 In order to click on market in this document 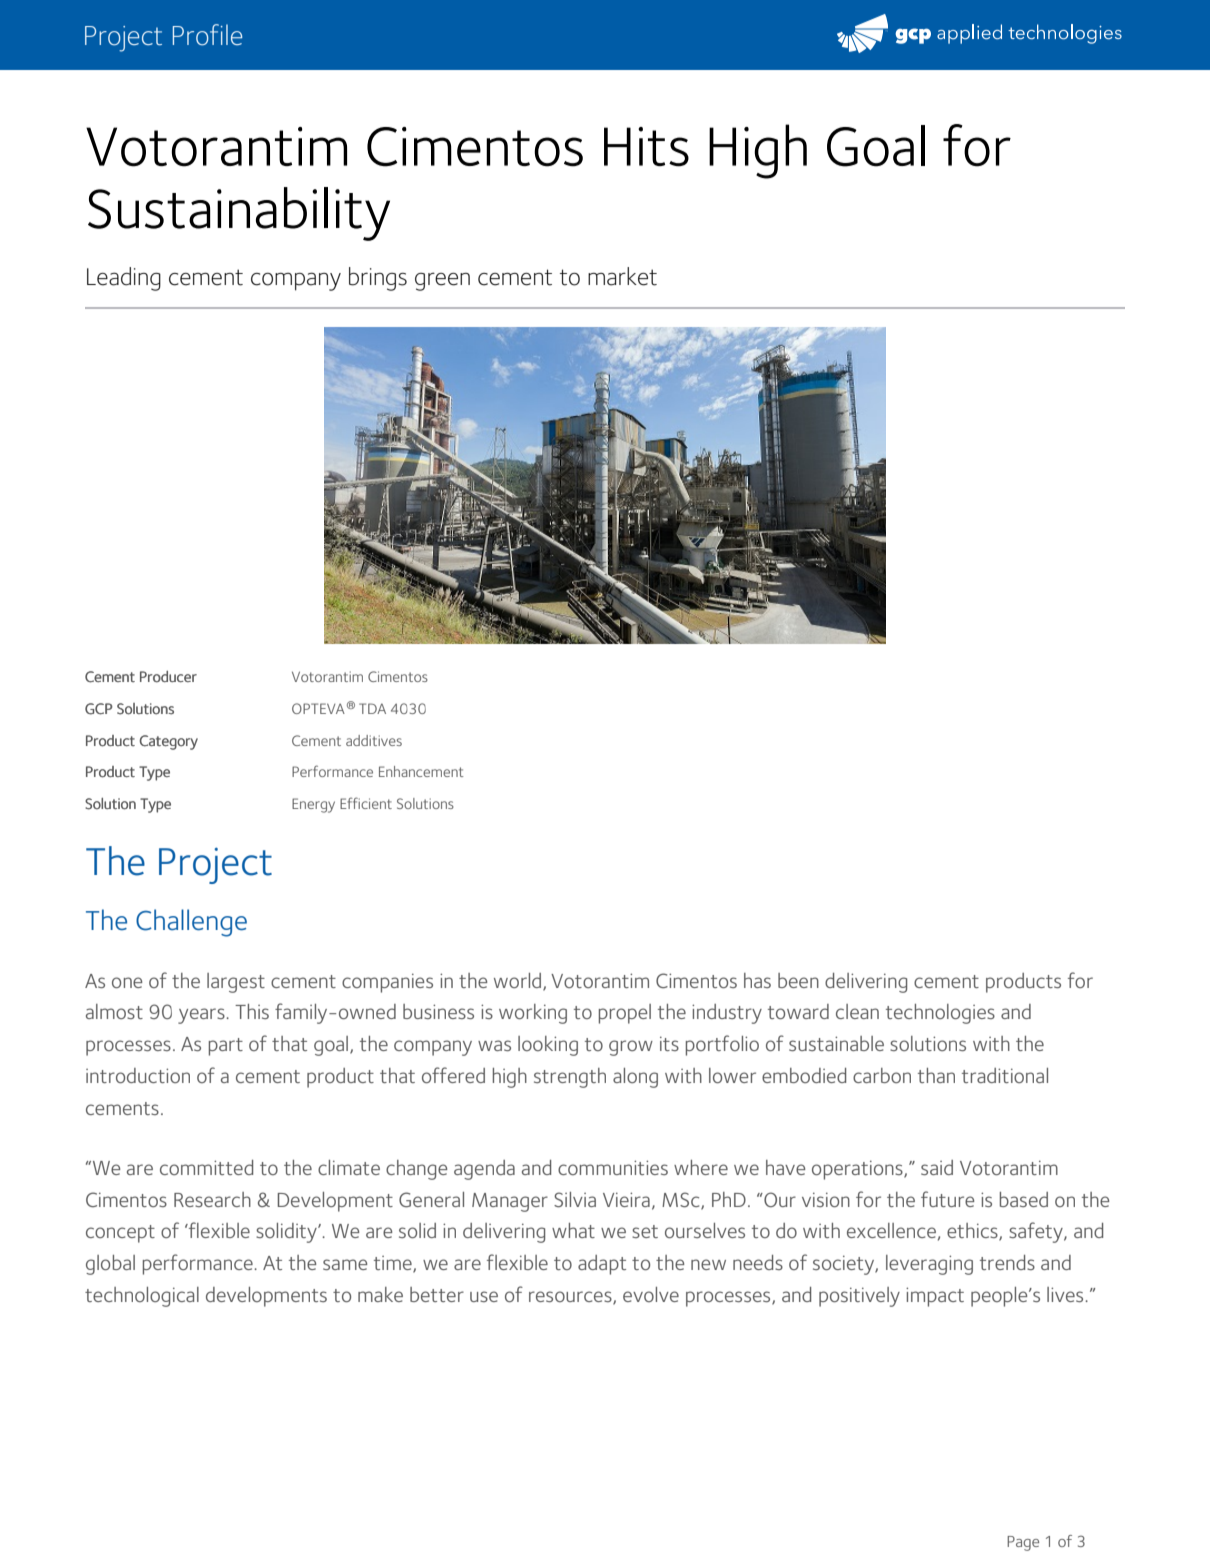, I will do `click(622, 276)`.
